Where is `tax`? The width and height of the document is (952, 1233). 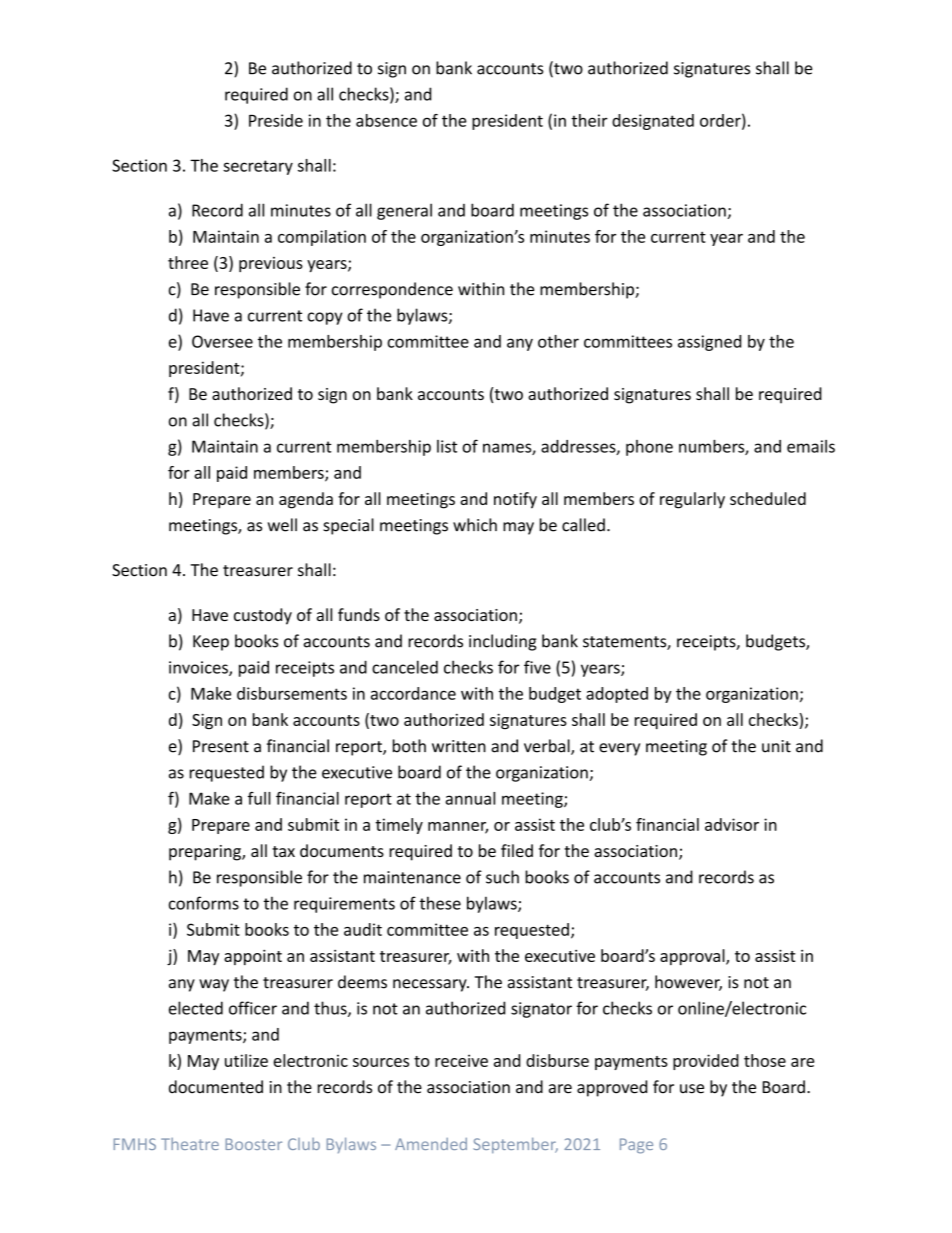
tax is located at coordinates (283, 851).
